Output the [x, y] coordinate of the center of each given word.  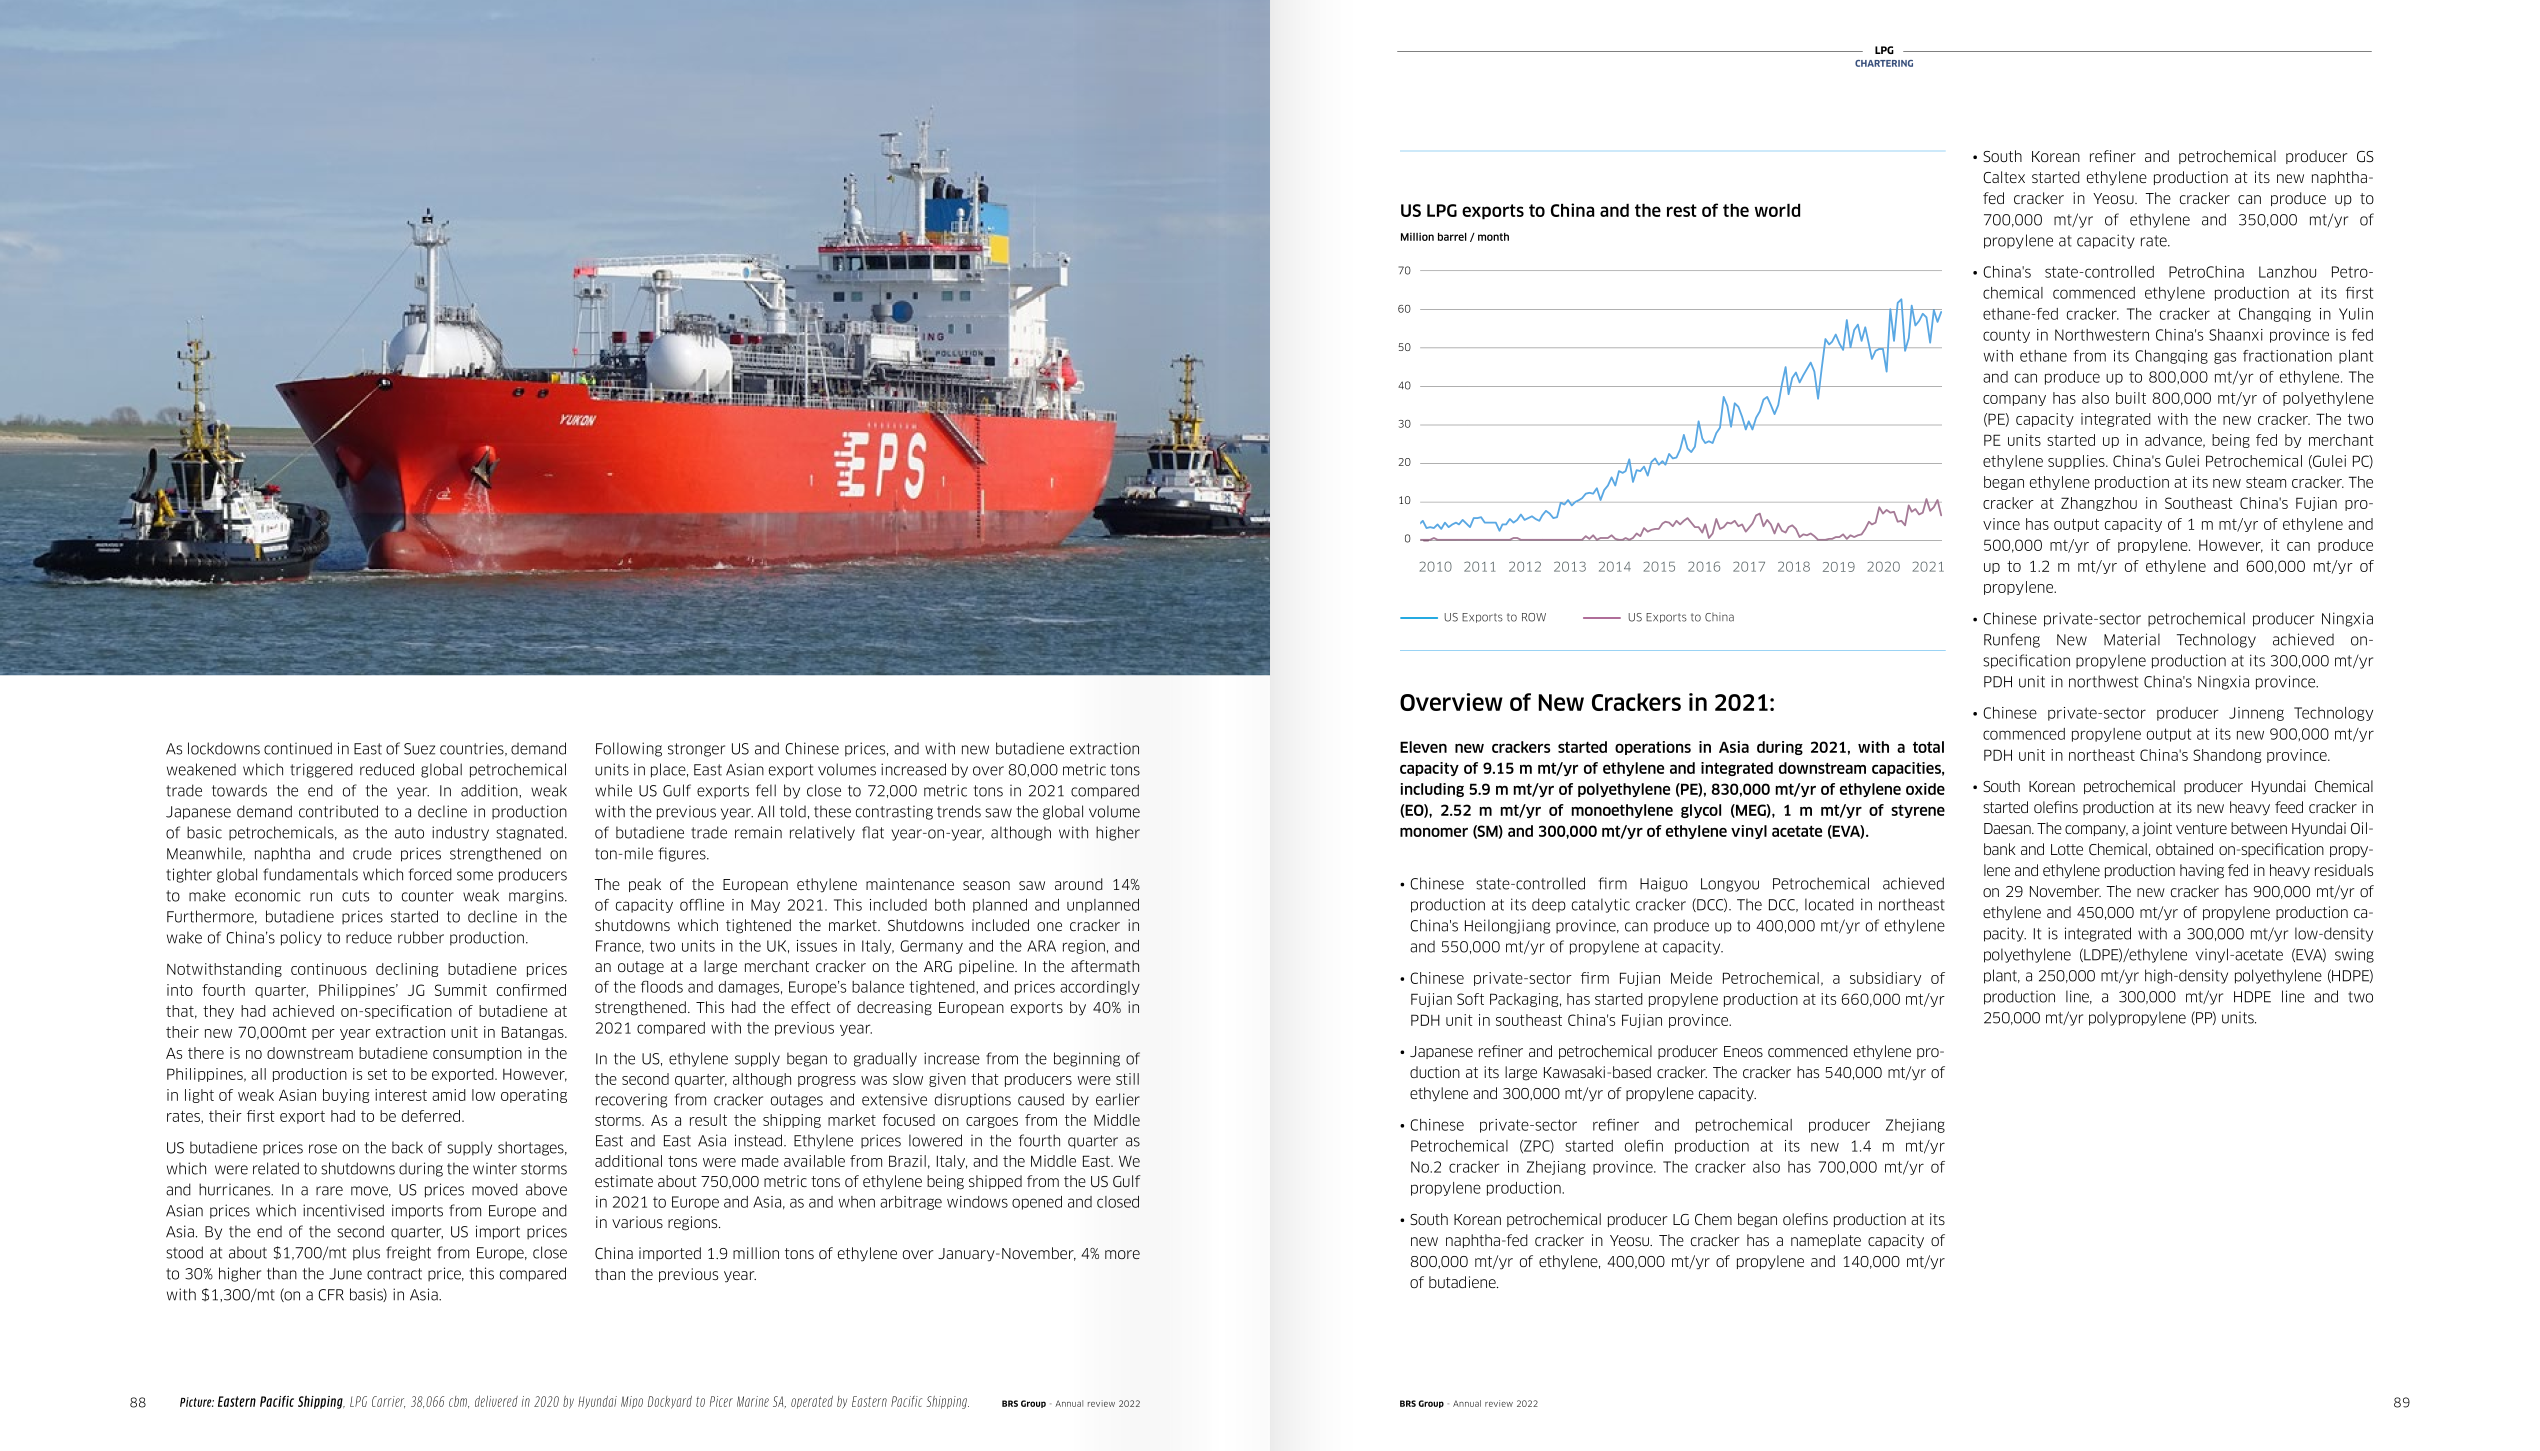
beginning [1087, 1059]
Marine [753, 1401]
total [1928, 747]
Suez [419, 749]
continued [298, 748]
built [2131, 398]
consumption [477, 1054]
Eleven [1423, 747]
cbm [459, 1402]
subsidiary [1885, 979]
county [2006, 336]
